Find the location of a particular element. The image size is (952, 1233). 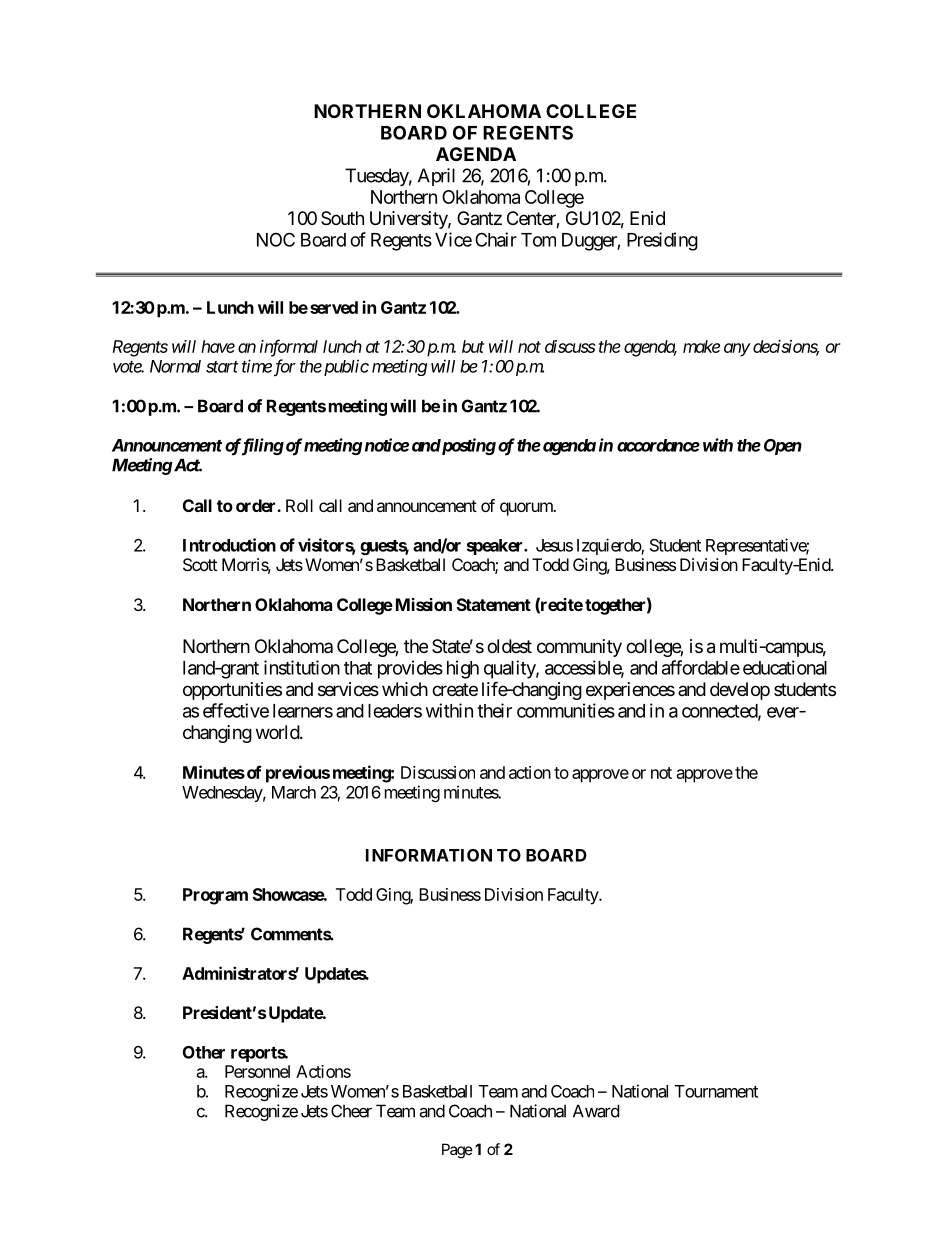

but is located at coordinates (473, 346).
